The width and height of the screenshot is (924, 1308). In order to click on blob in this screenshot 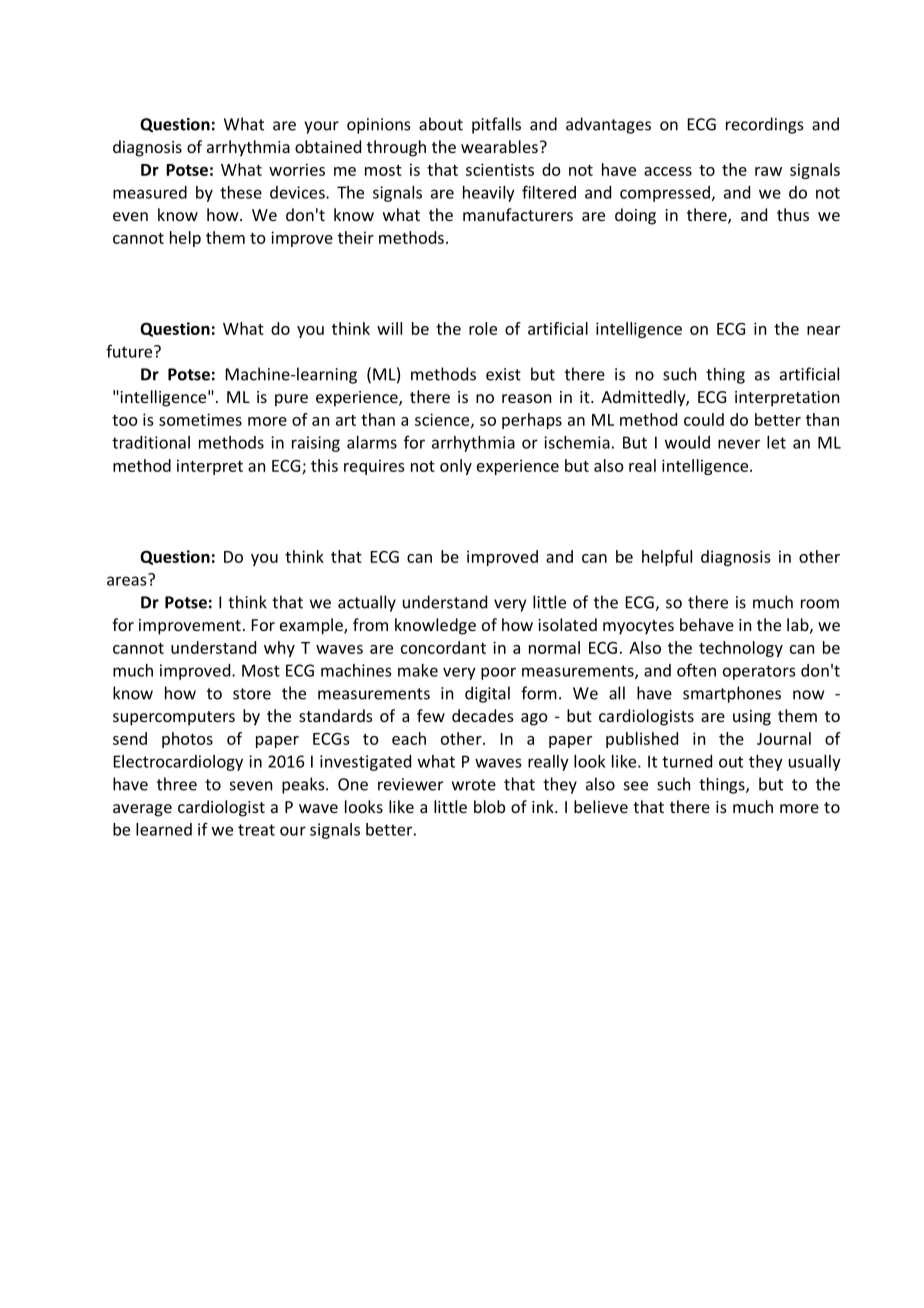, I will do `click(489, 806)`.
